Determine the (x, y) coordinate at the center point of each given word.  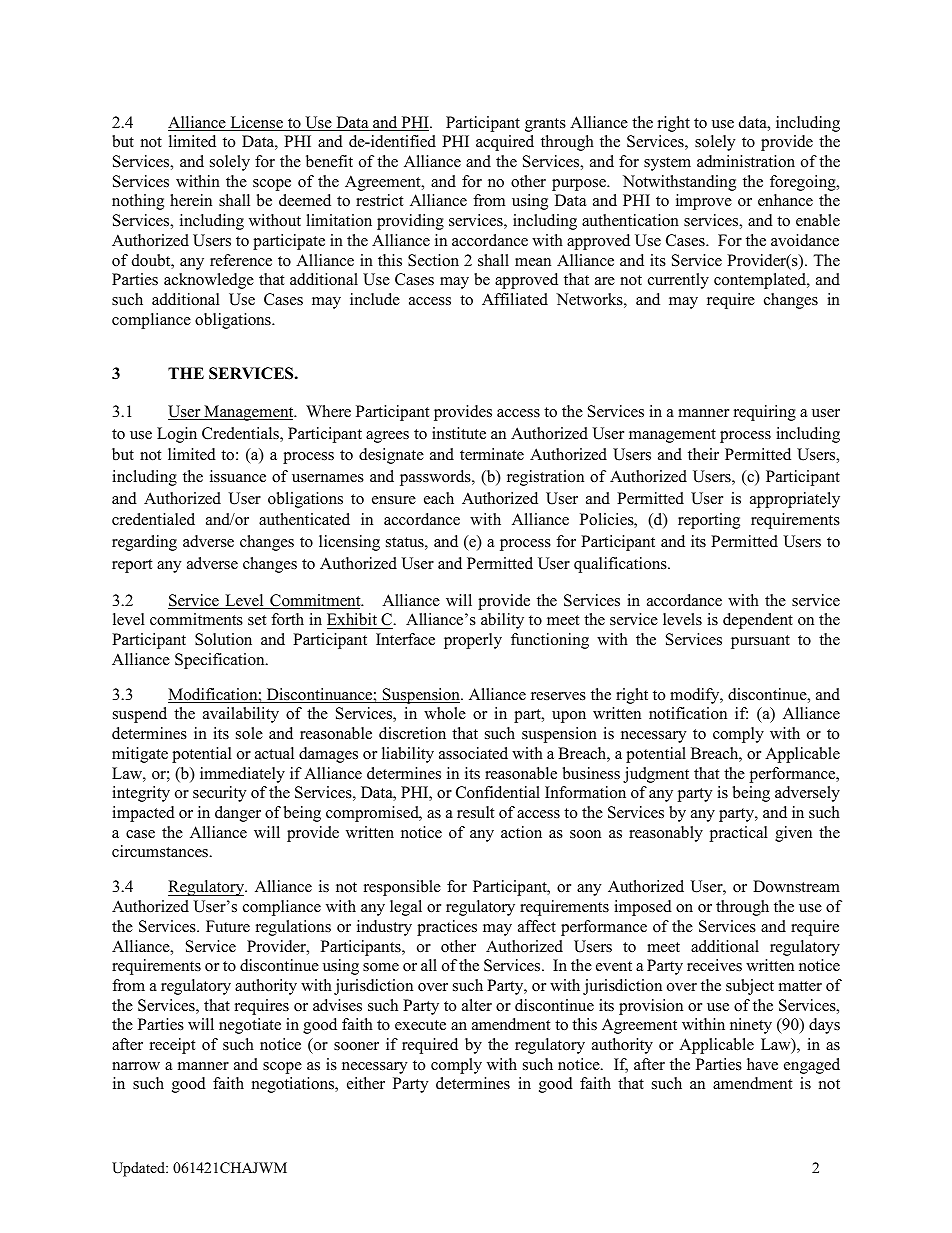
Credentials (241, 434)
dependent (758, 621)
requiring (765, 413)
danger (238, 814)
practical (738, 834)
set (257, 620)
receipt (172, 1046)
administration (746, 161)
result (475, 812)
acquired (505, 143)
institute (459, 433)
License (257, 123)
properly (473, 641)
